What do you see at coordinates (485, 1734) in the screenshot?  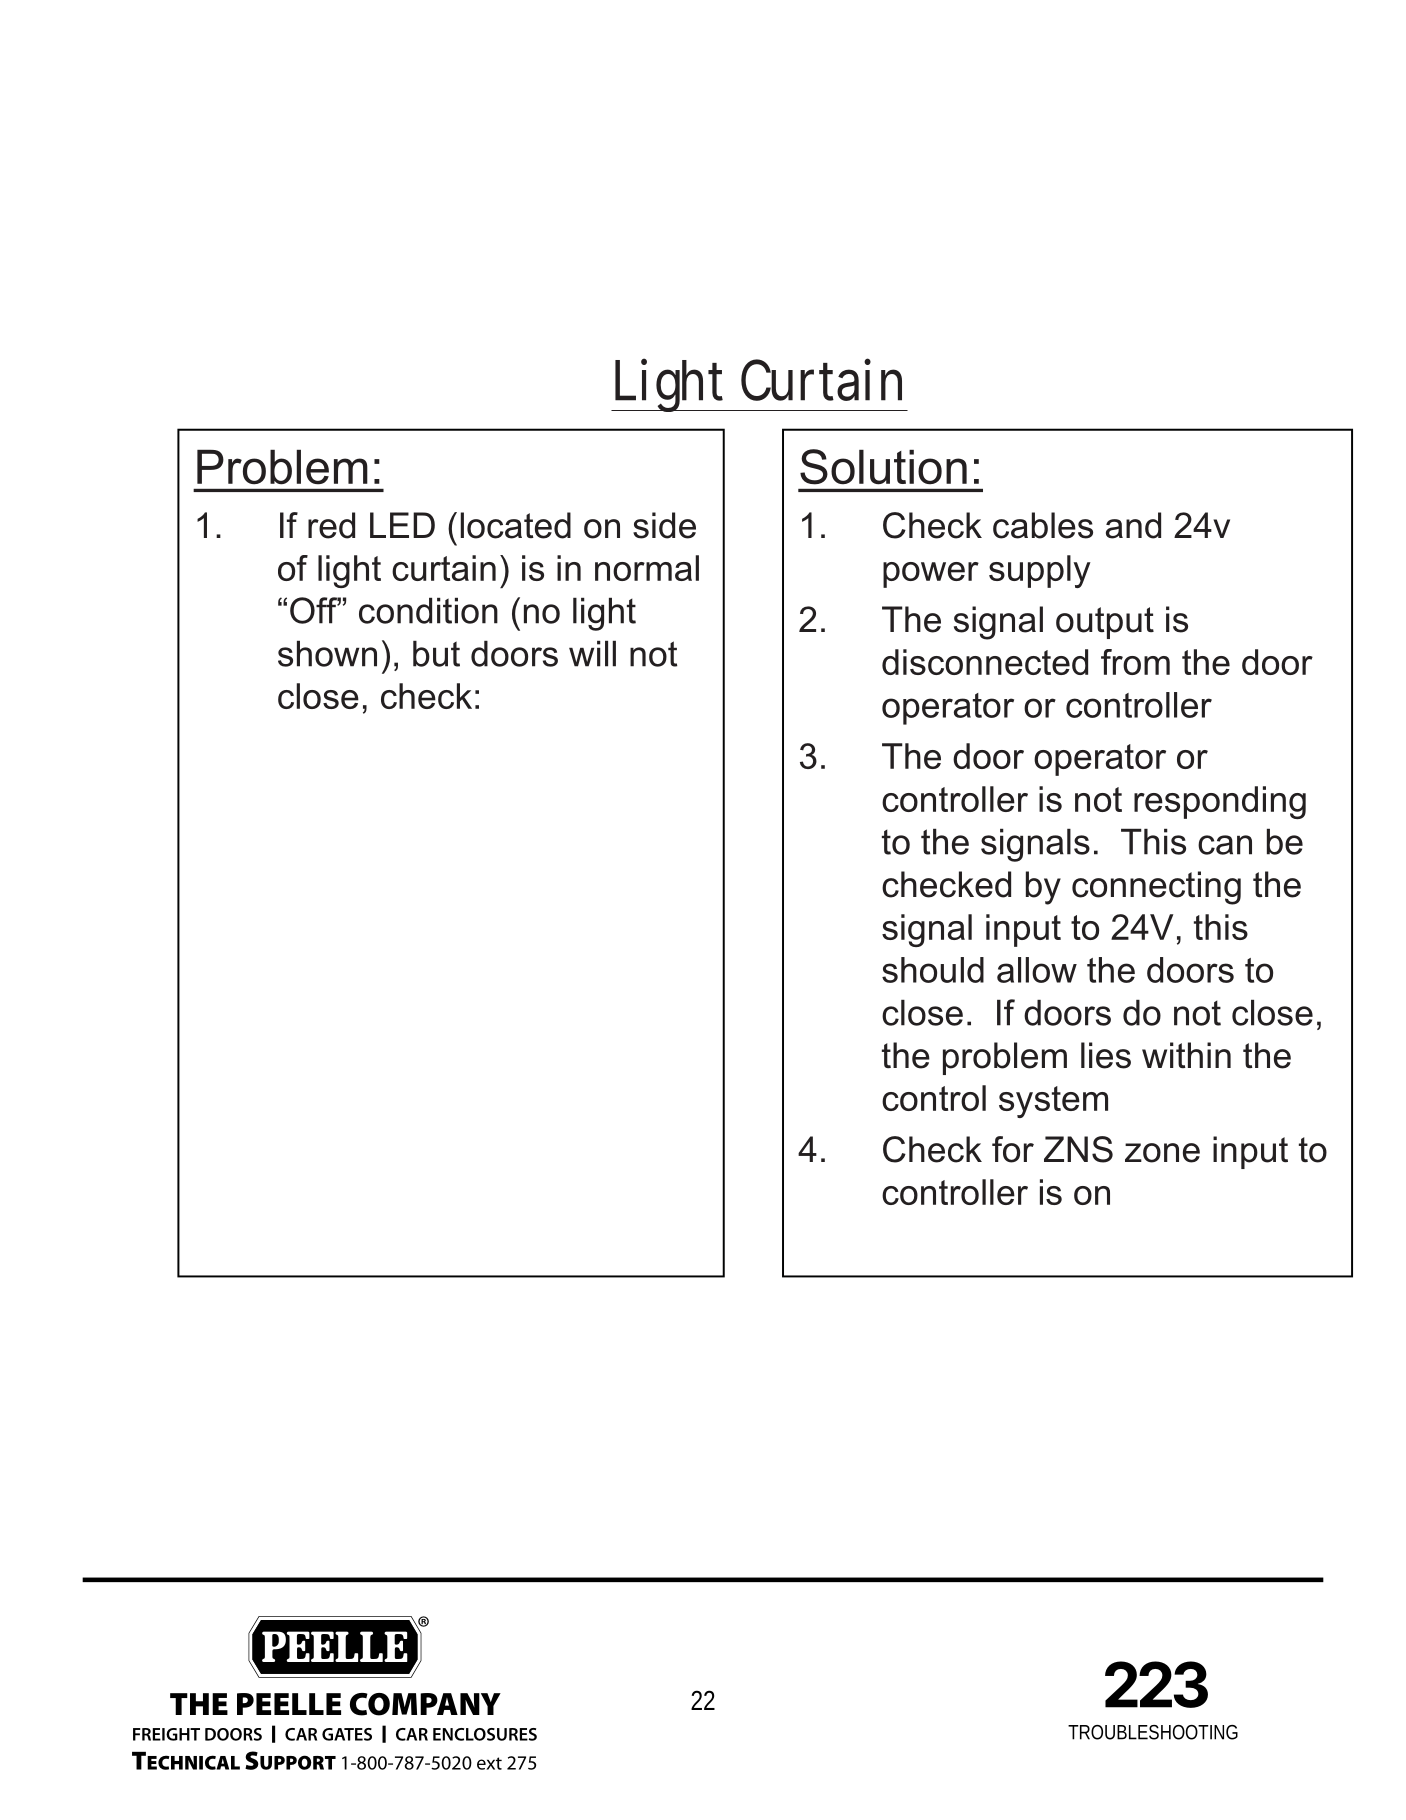 I see `ENCLOSURES` at bounding box center [485, 1734].
